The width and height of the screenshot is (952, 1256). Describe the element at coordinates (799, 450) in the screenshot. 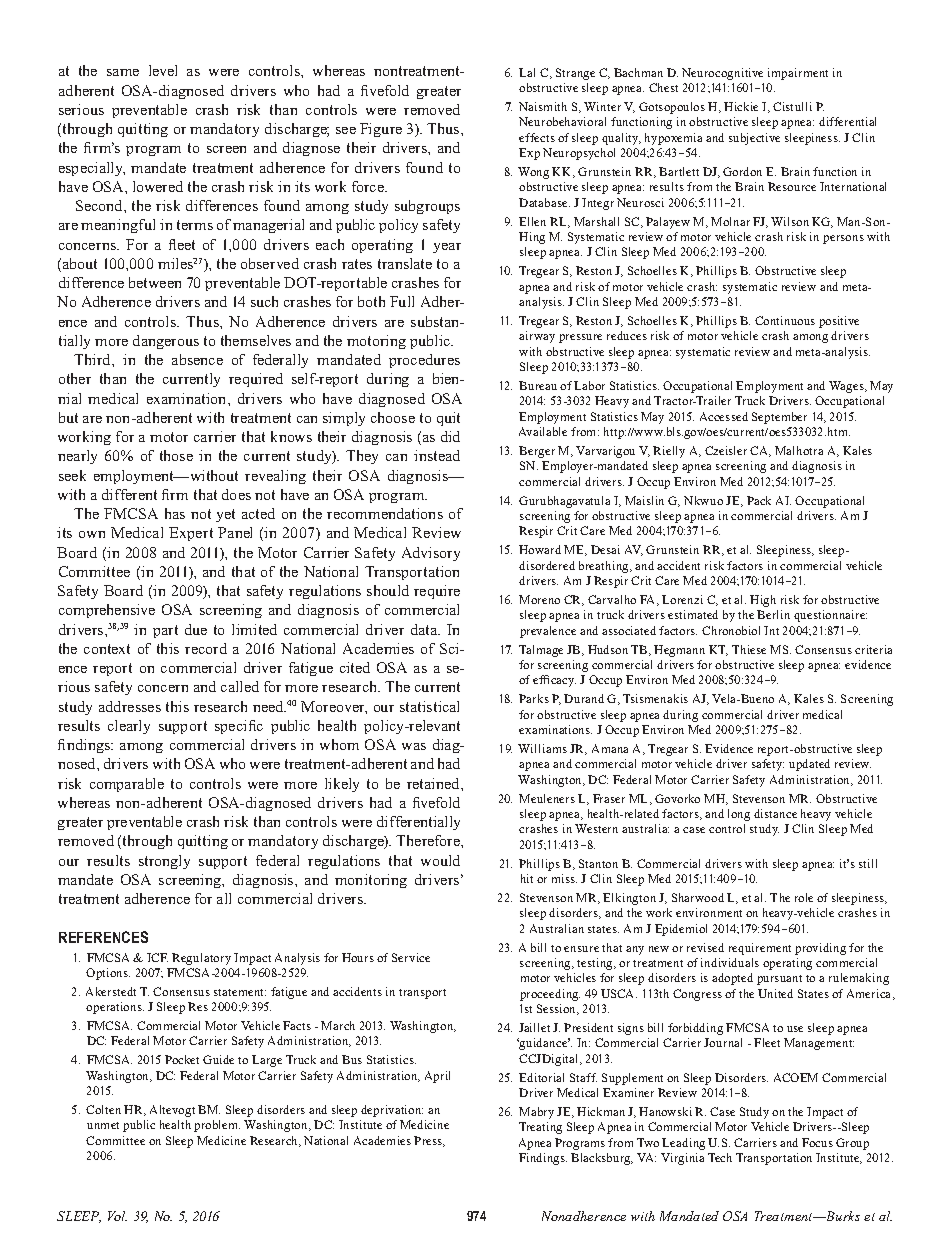

I see `Malhotra` at that location.
